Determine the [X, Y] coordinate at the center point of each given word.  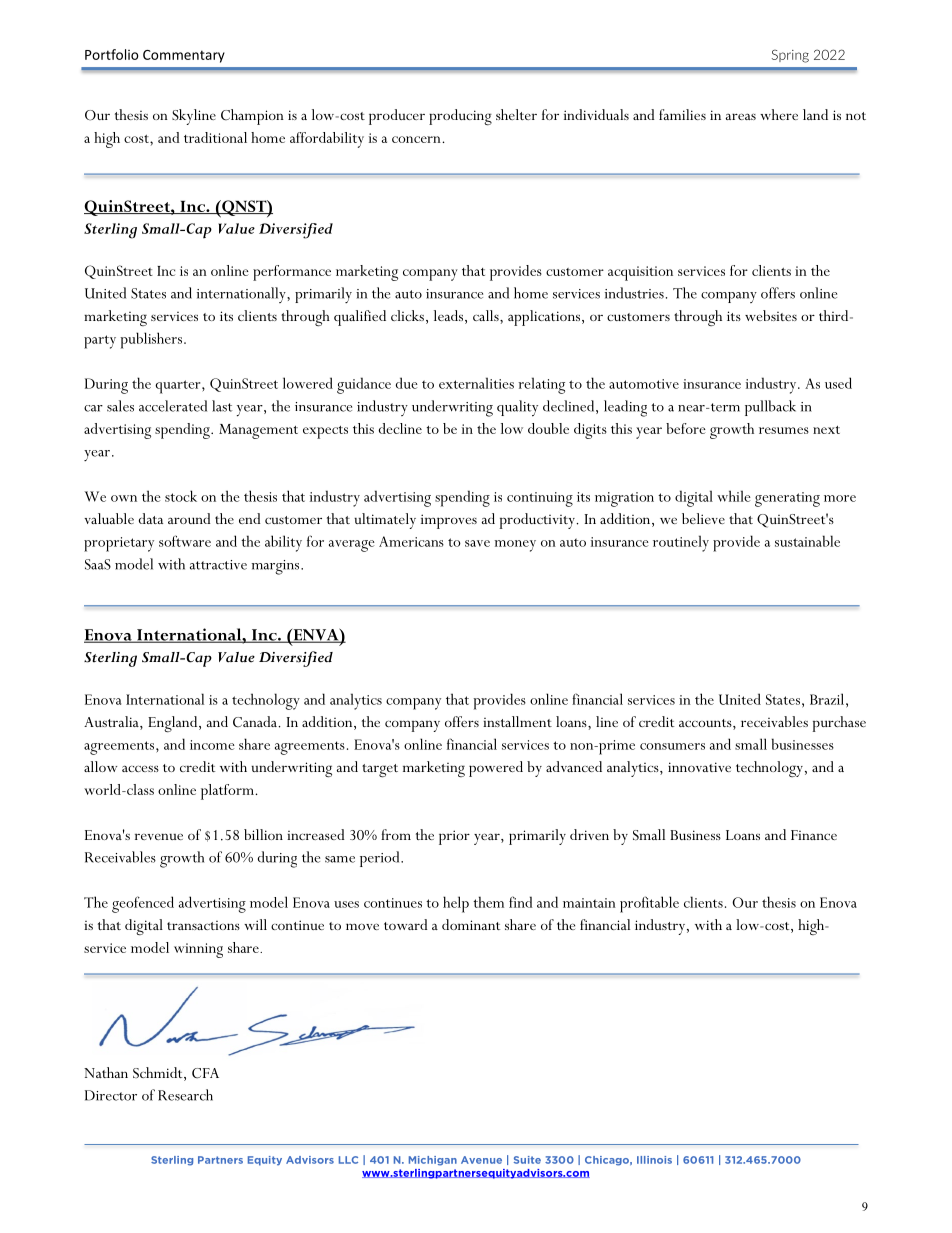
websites [771, 315]
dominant [471, 924]
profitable [649, 904]
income [212, 745]
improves [449, 521]
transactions [203, 925]
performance [292, 273]
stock [181, 496]
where [779, 114]
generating [787, 499]
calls [487, 315]
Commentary [184, 56]
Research [185, 1095]
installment [517, 721]
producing [460, 117]
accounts [706, 724]
